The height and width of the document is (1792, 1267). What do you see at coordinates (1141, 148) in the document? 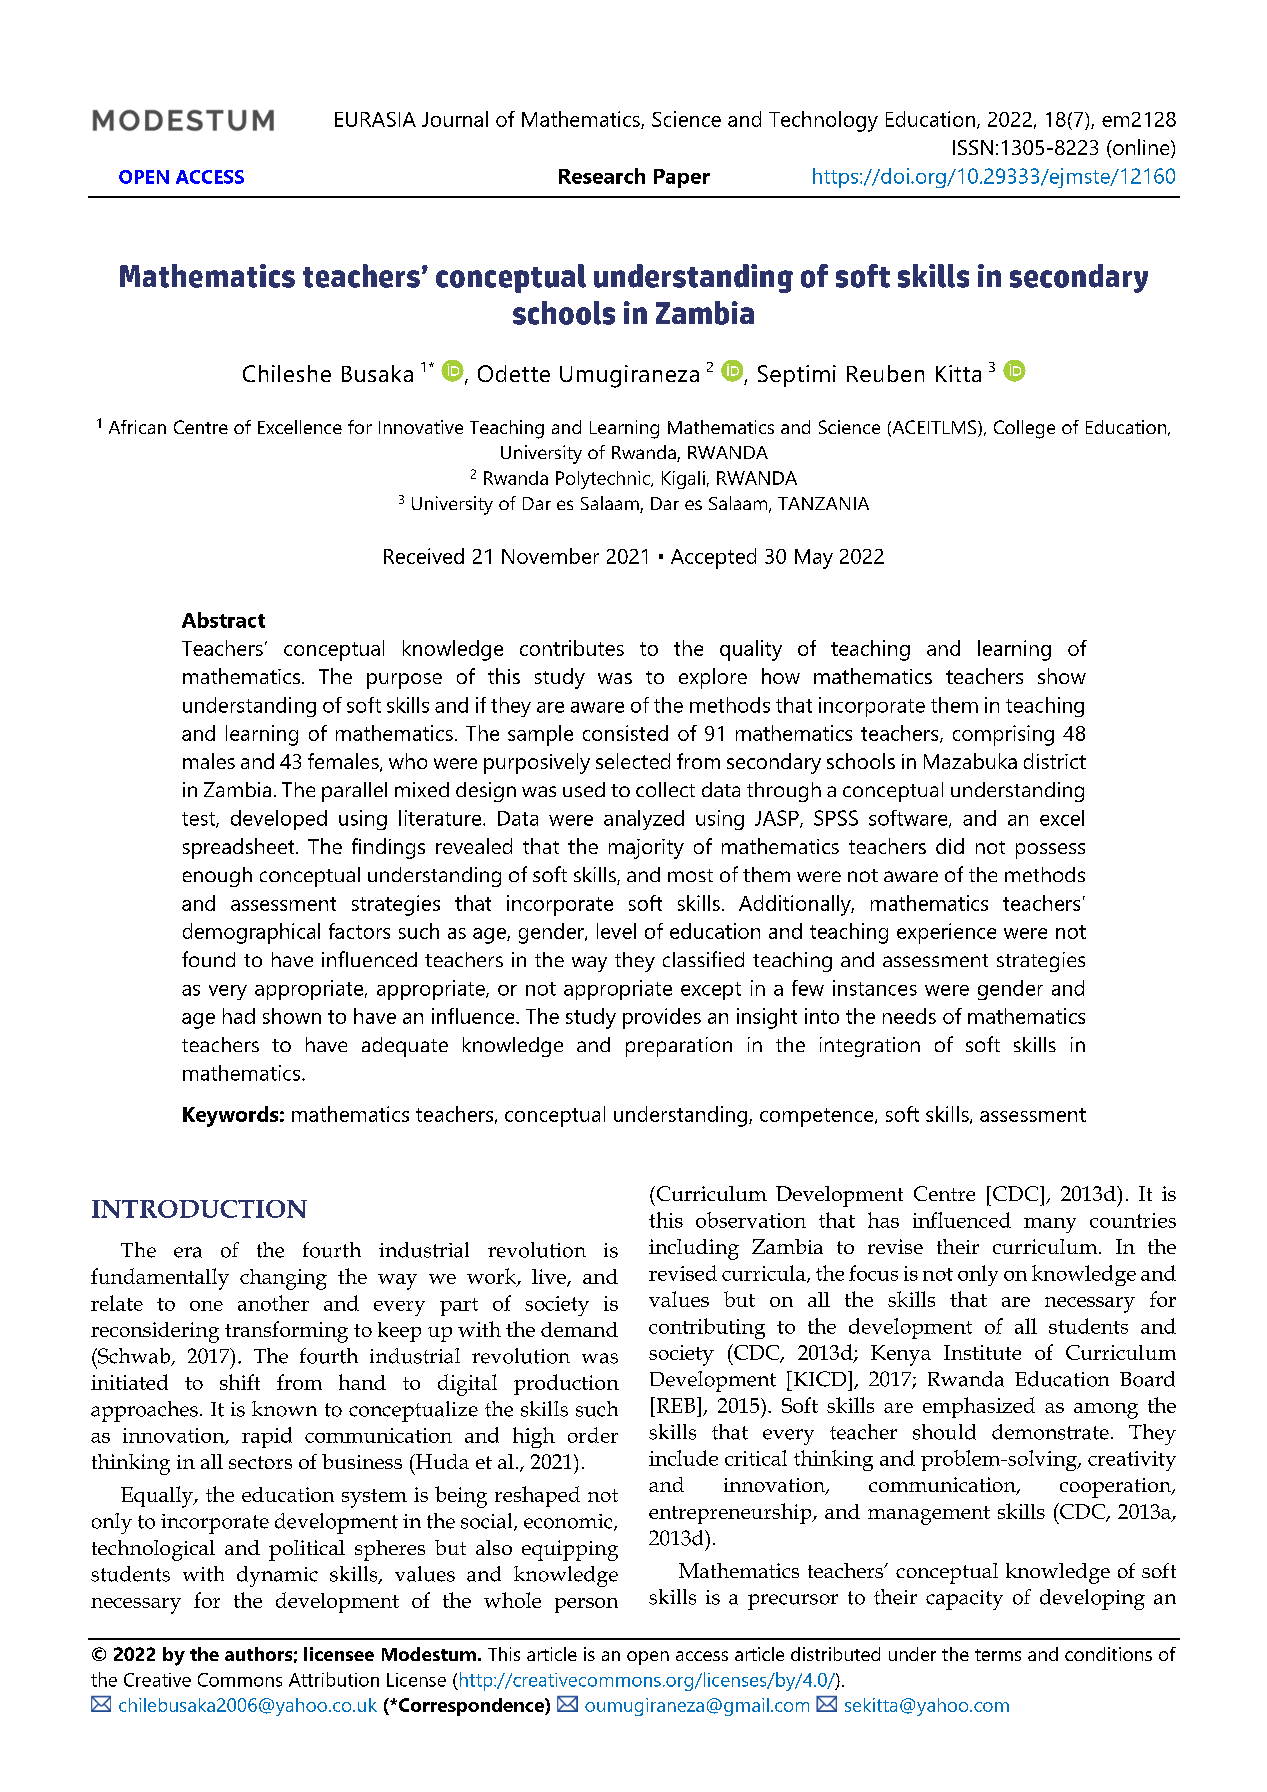
I see `online` at bounding box center [1141, 148].
